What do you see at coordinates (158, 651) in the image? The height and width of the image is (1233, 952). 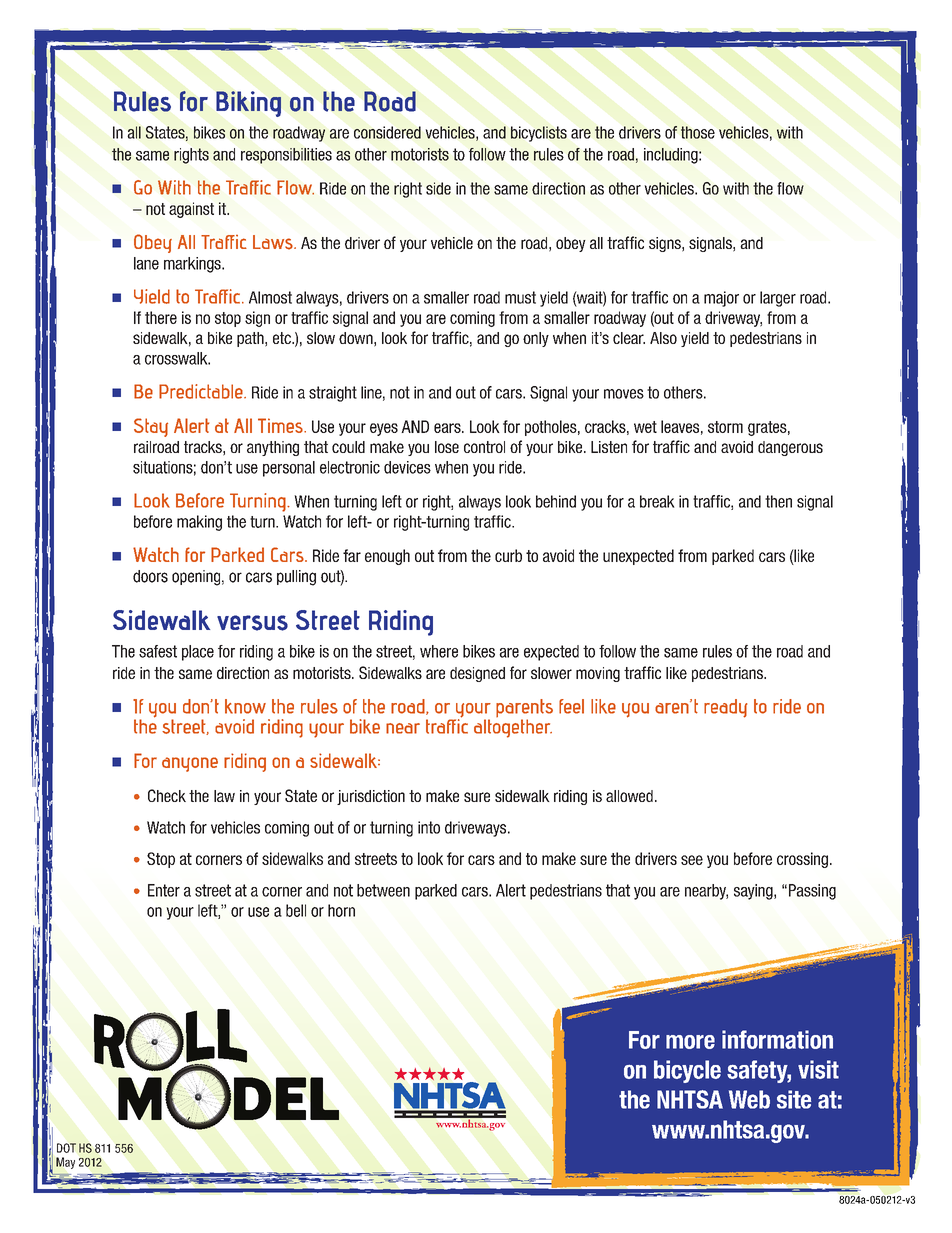 I see `safest` at bounding box center [158, 651].
